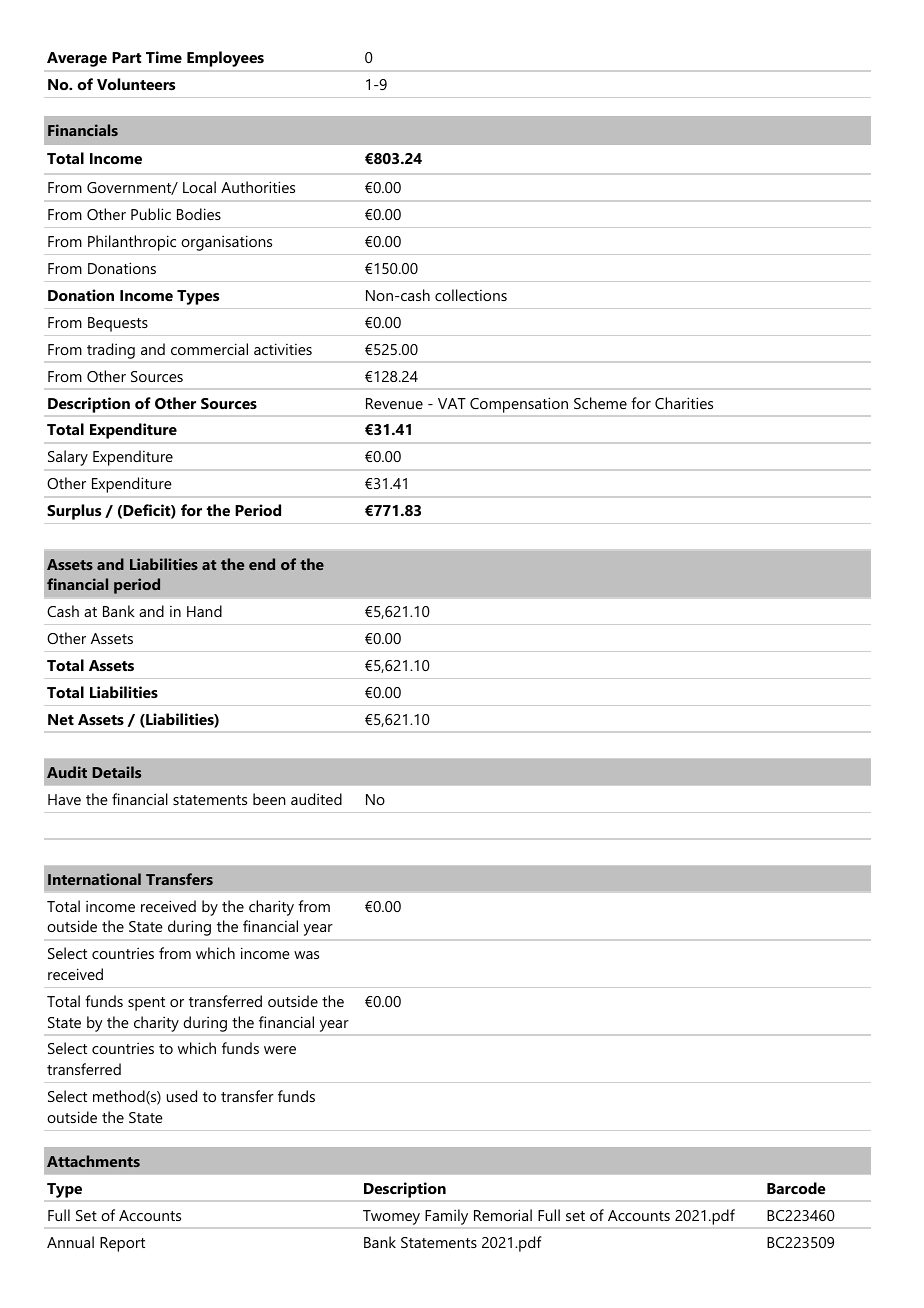 The width and height of the screenshot is (924, 1308). I want to click on been, so click(269, 799).
